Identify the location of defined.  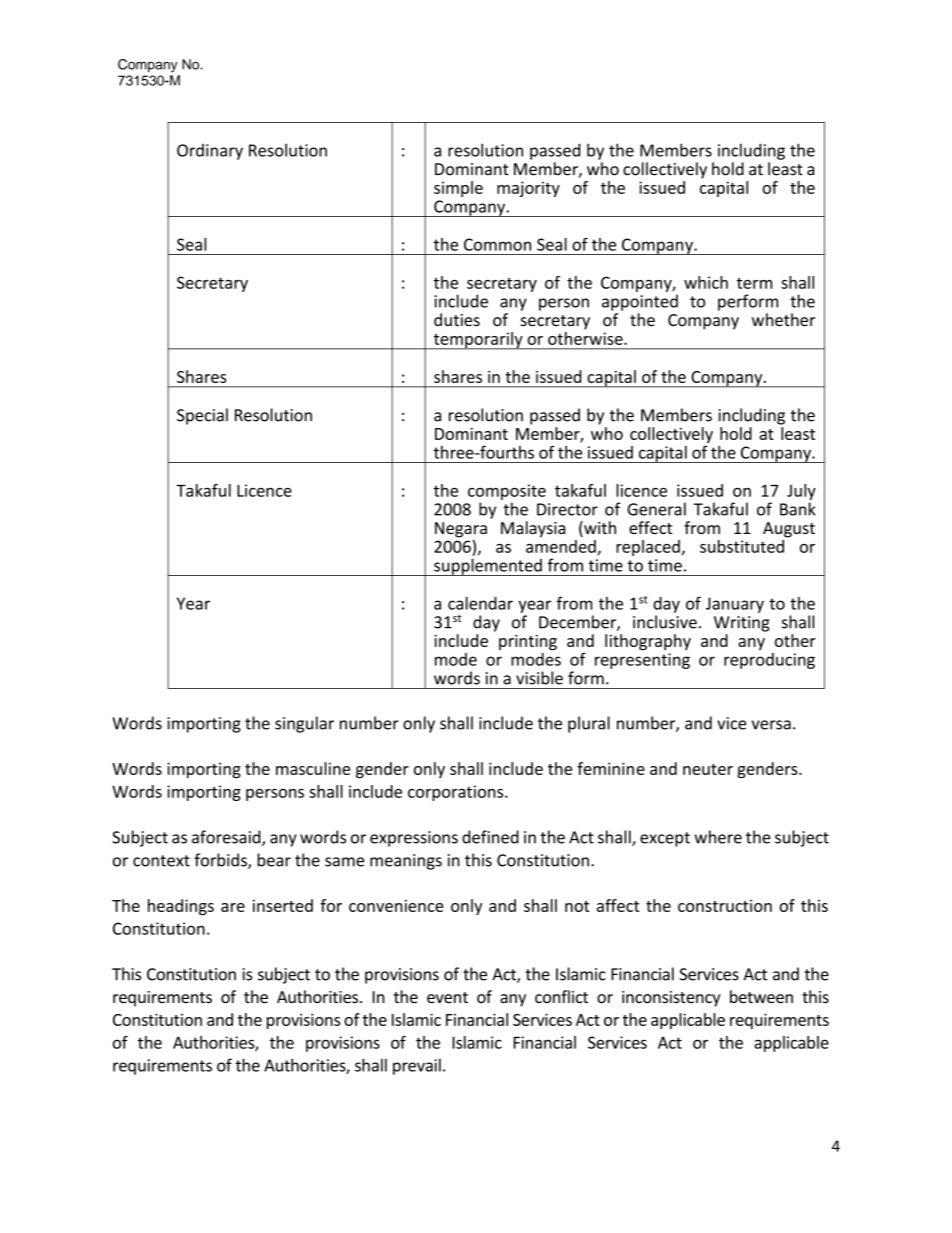
(490, 837).
